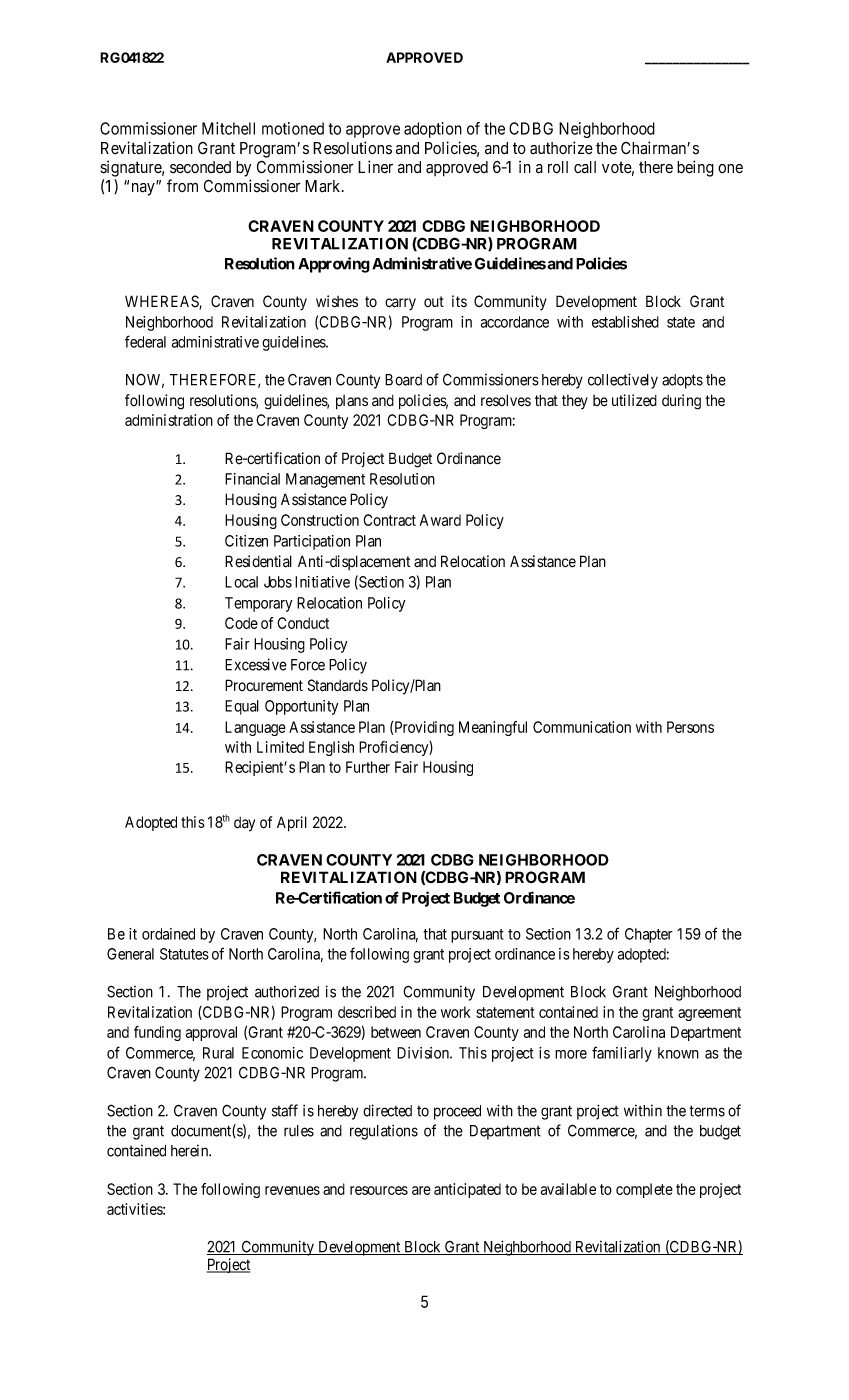  What do you see at coordinates (168, 934) in the document?
I see `ordained` at bounding box center [168, 934].
